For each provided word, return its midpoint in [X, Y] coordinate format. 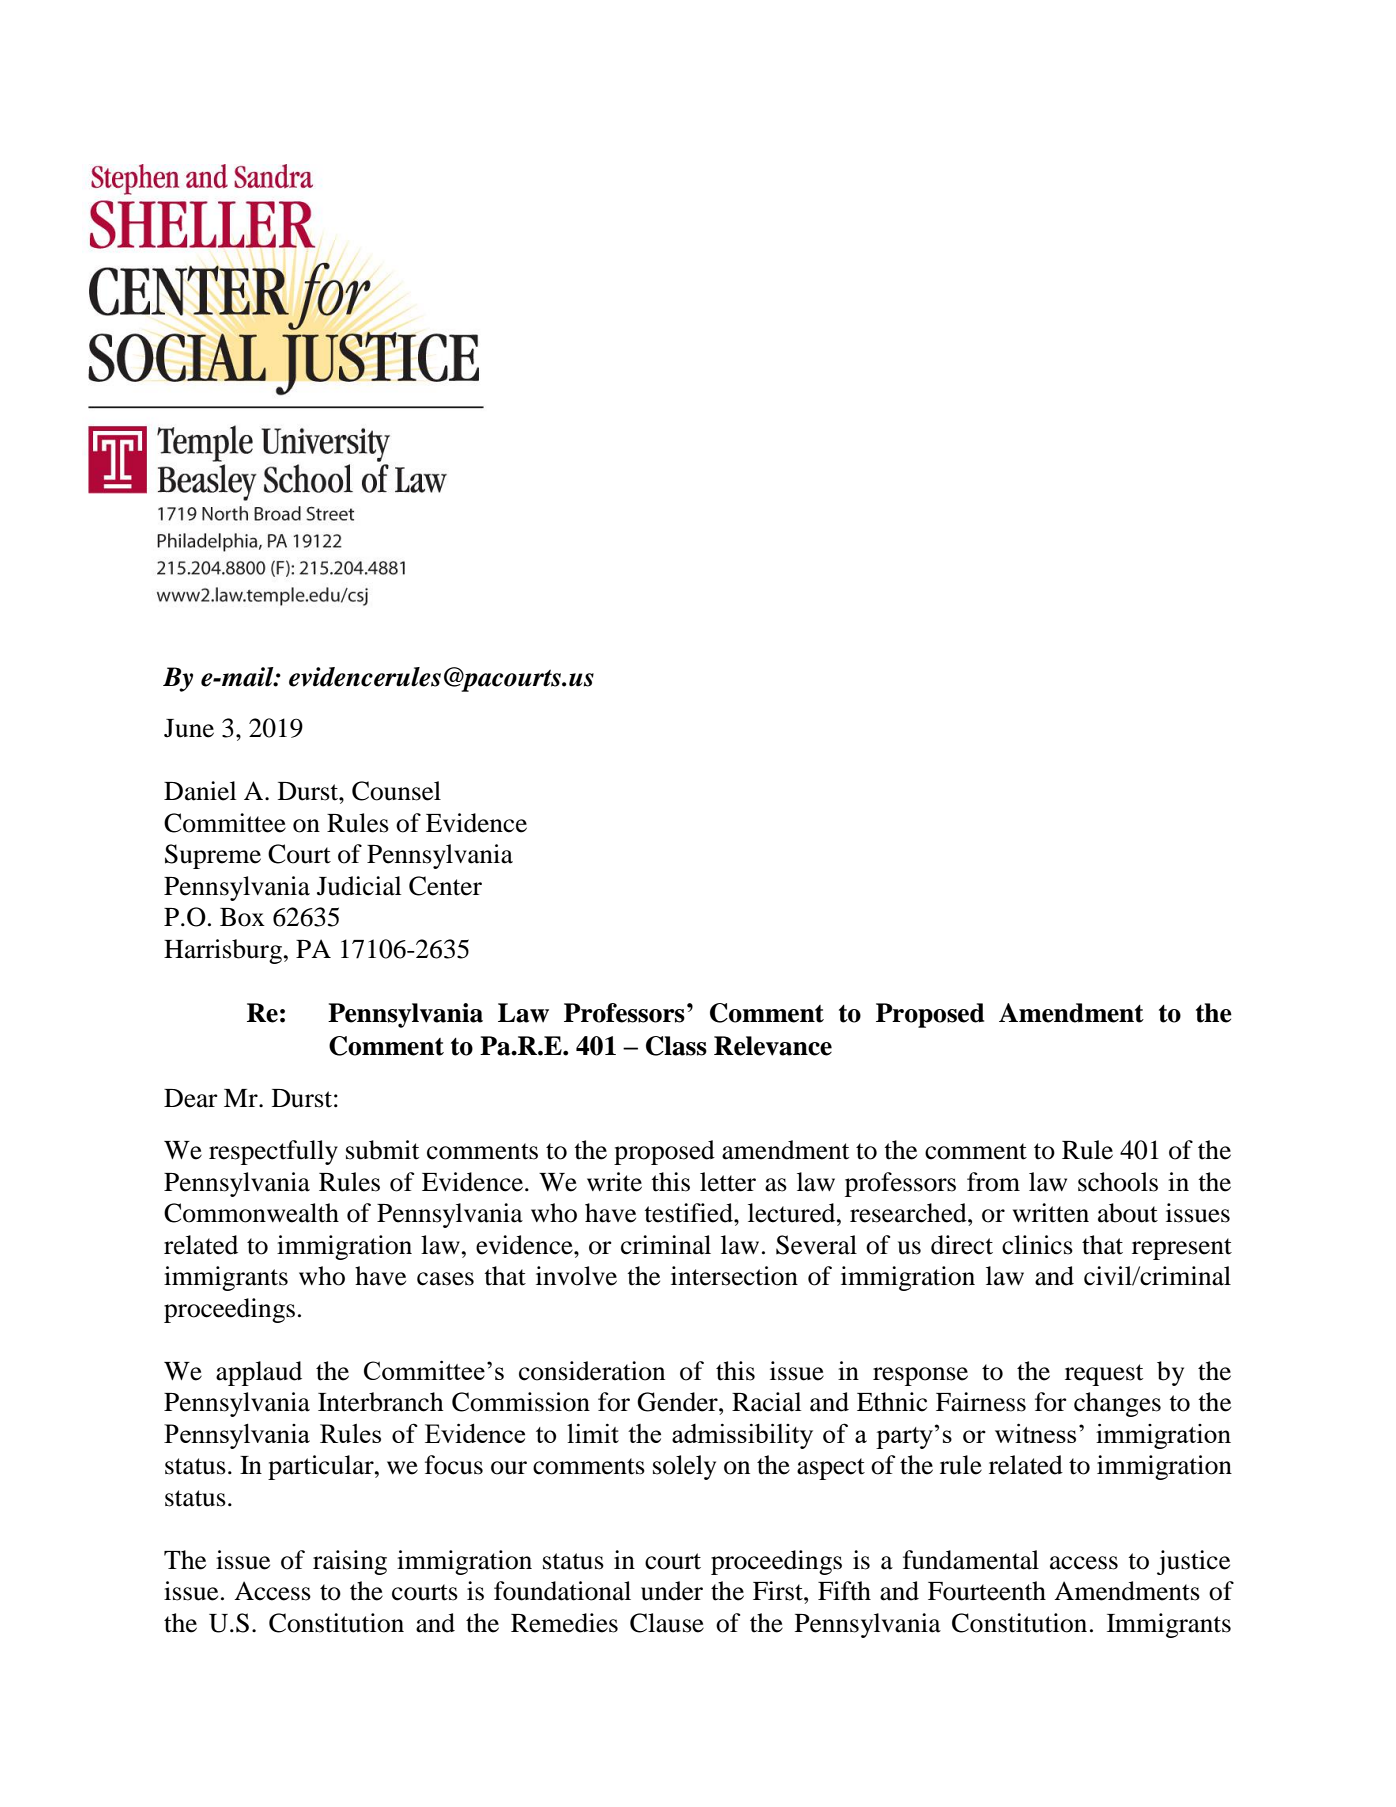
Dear [191, 1098]
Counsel [396, 791]
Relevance [773, 1046]
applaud [259, 1373]
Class [676, 1046]
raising [350, 1562]
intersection [734, 1276]
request [1104, 1375]
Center [445, 886]
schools [1118, 1182]
